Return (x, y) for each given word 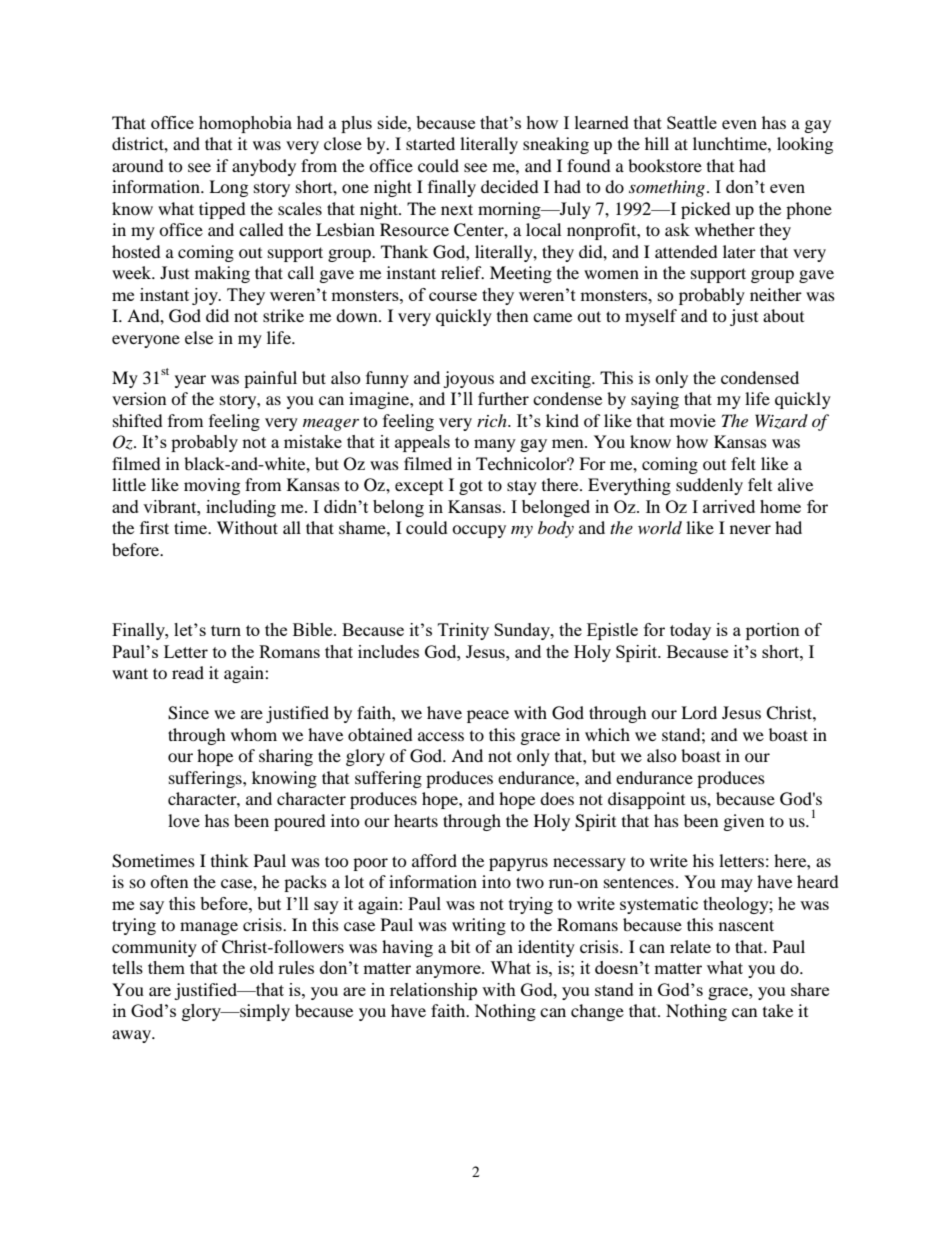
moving (212, 486)
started (430, 143)
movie (693, 420)
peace (488, 716)
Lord (699, 712)
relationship (433, 991)
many (495, 445)
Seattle (692, 122)
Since (188, 713)
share (810, 989)
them (166, 967)
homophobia (245, 124)
